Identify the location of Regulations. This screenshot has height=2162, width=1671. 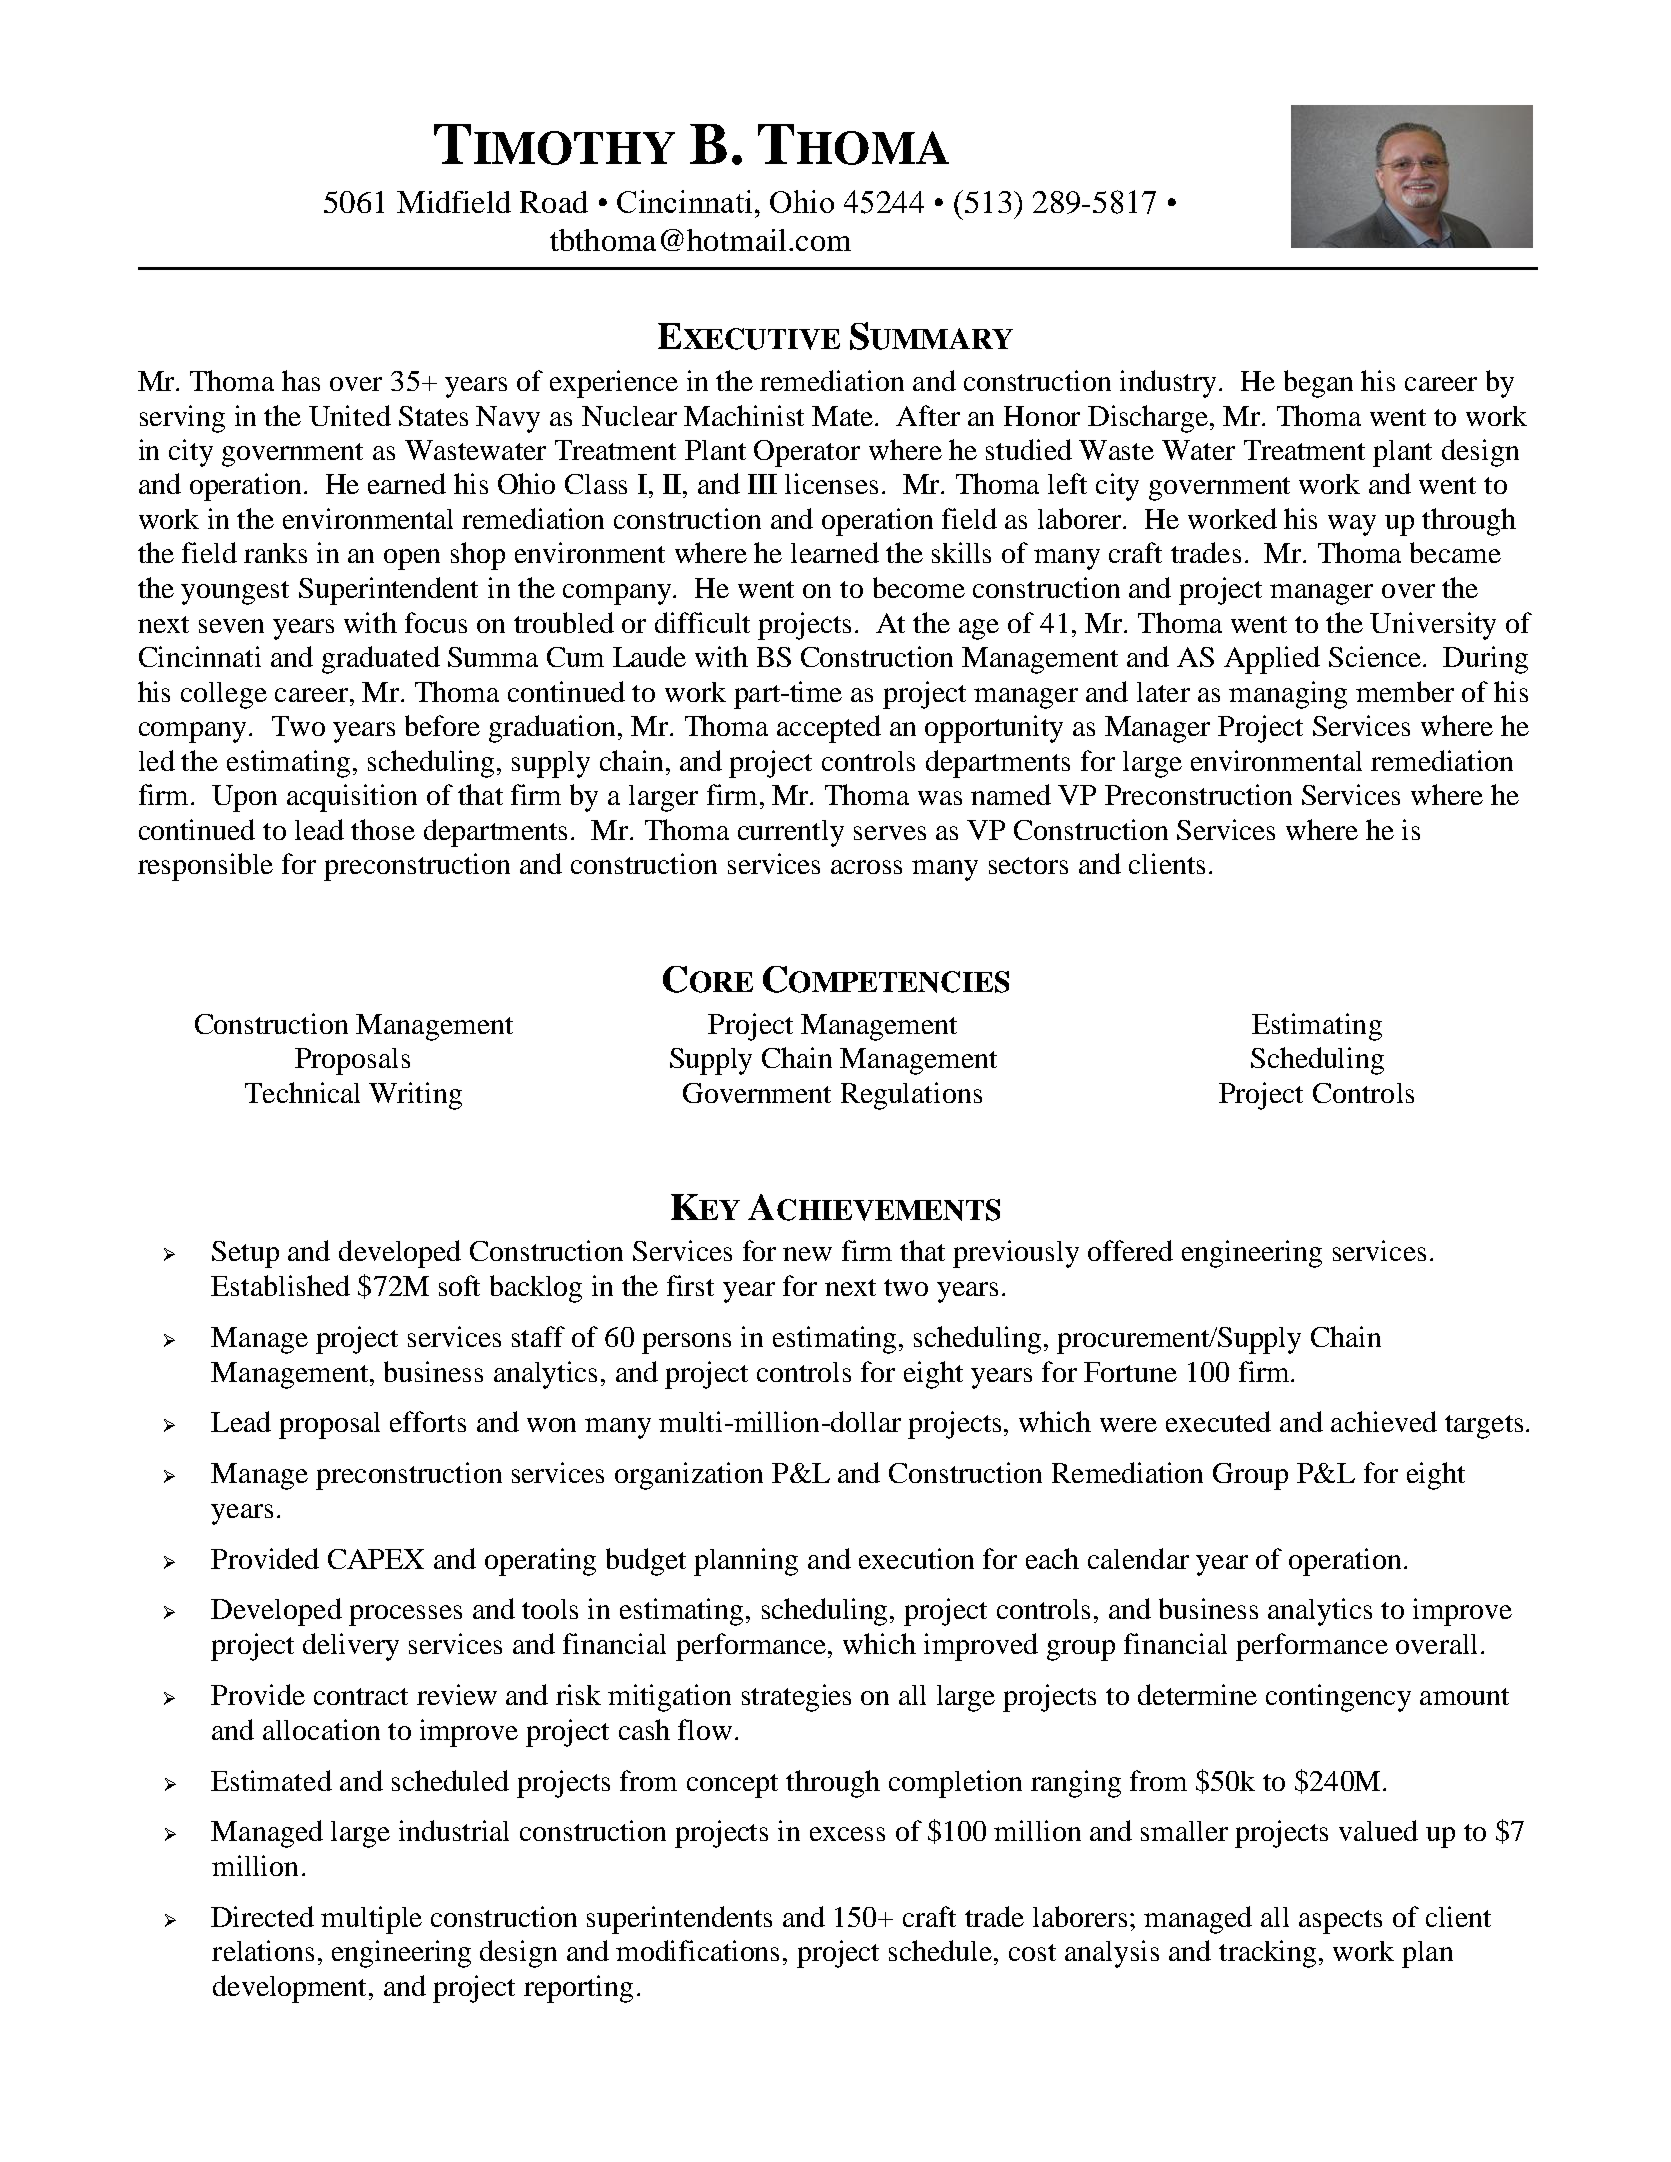
(911, 1096).
